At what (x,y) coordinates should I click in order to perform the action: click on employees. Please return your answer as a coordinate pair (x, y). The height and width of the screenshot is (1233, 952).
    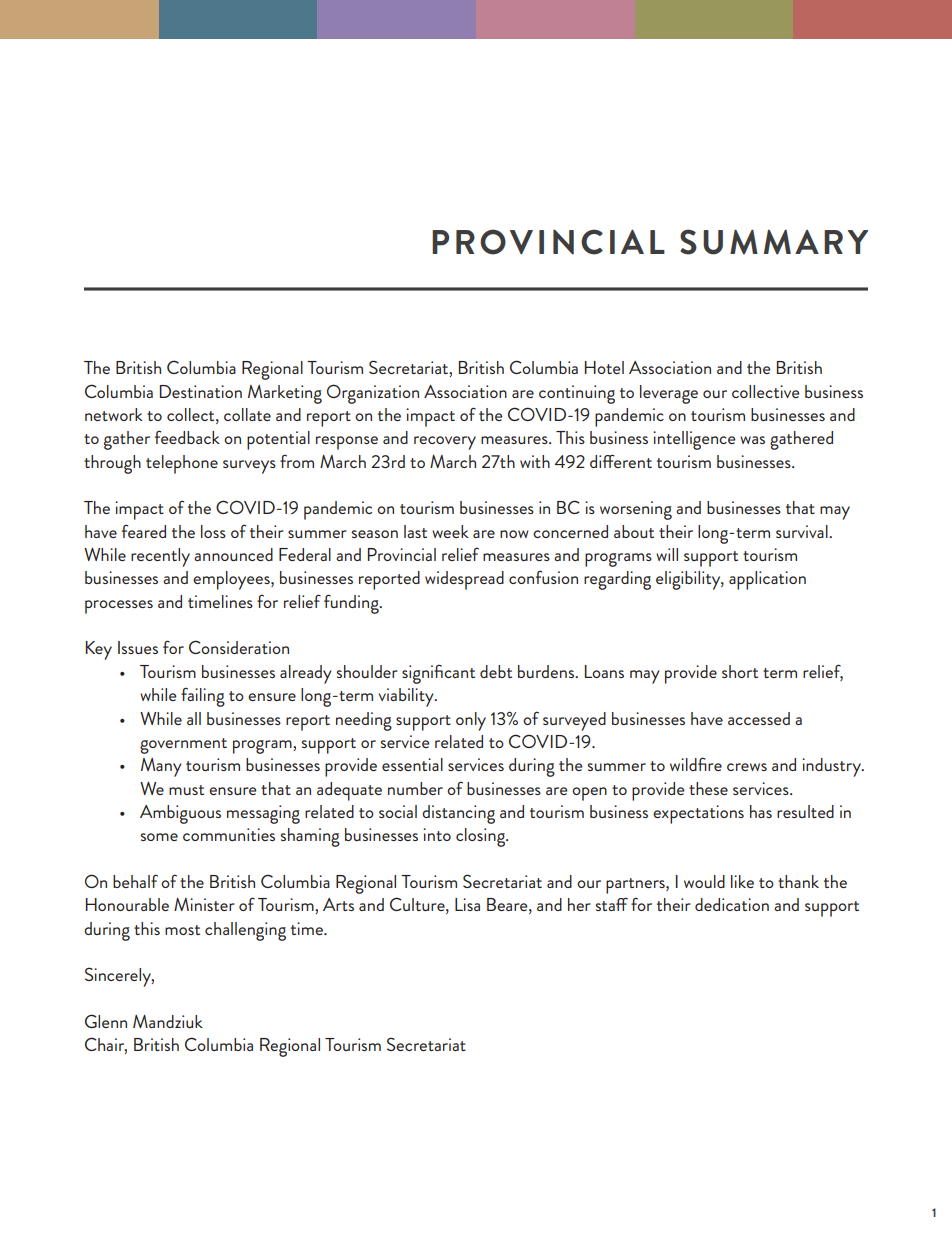
    Looking at the image, I should click on (232, 580).
